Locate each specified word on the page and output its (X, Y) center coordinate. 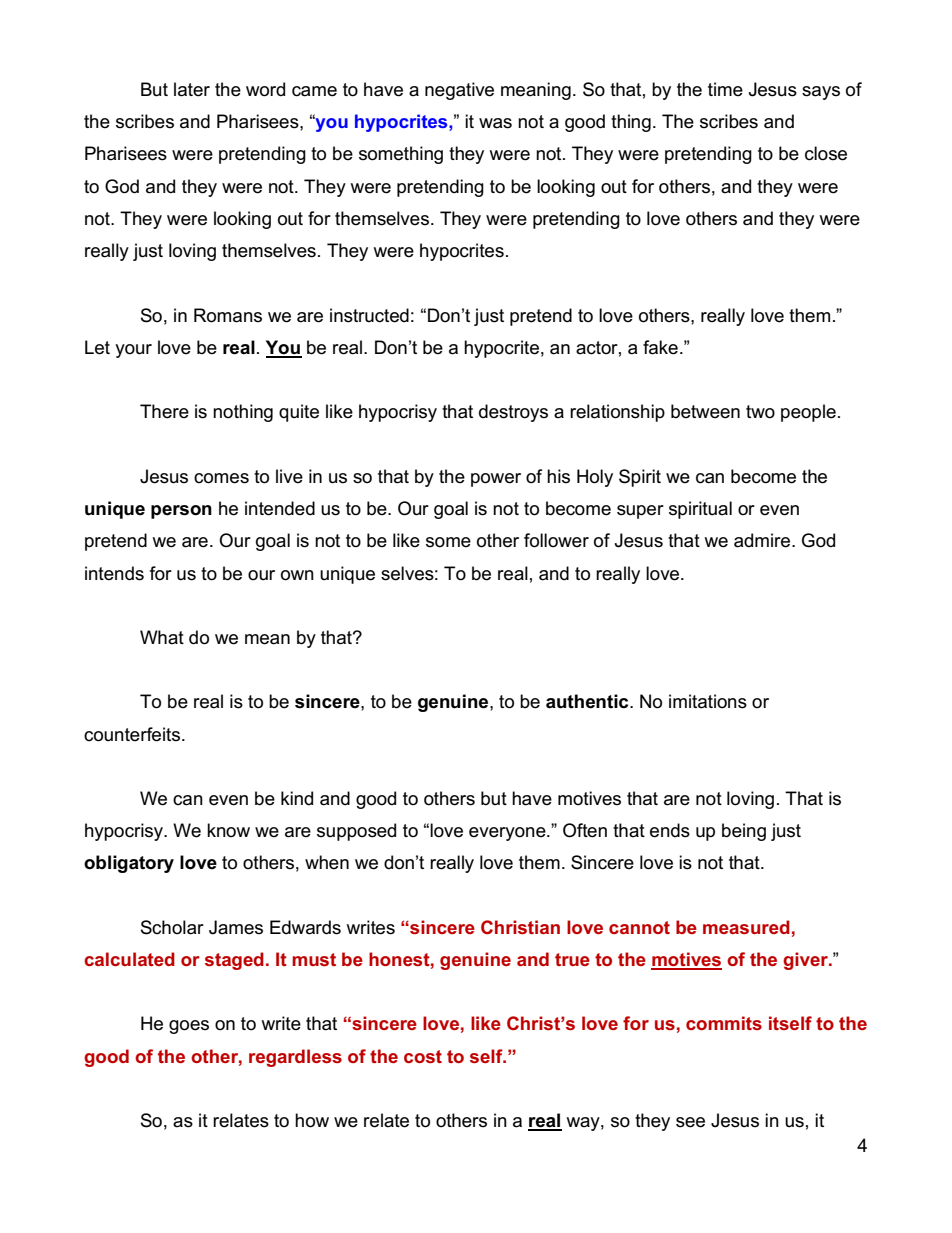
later (192, 89)
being (744, 832)
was (495, 123)
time (725, 89)
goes (189, 1027)
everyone (508, 834)
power (496, 480)
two (760, 412)
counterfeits (132, 734)
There (164, 411)
